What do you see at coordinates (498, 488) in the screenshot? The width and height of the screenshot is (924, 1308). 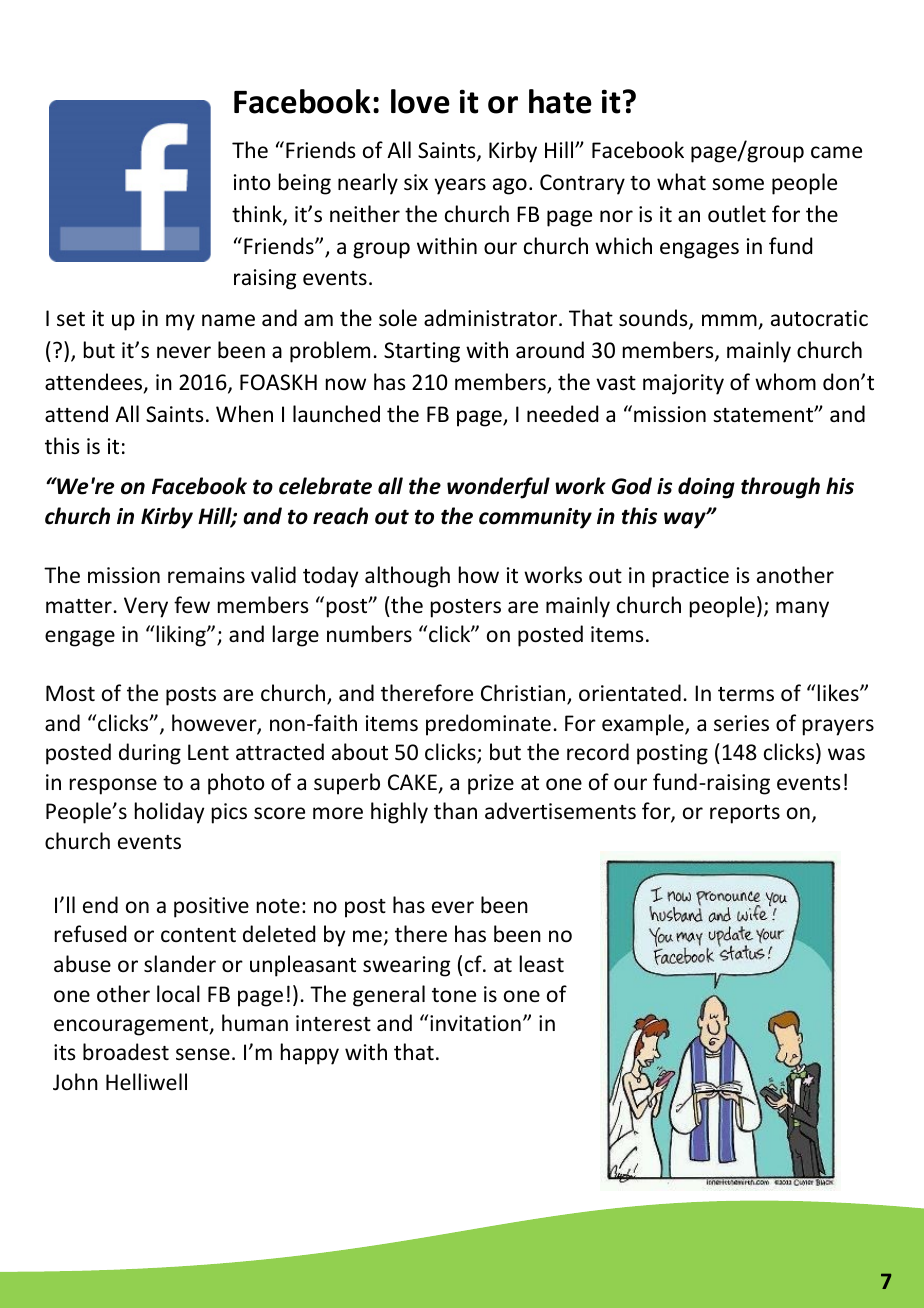 I see `wonderful` at bounding box center [498, 488].
